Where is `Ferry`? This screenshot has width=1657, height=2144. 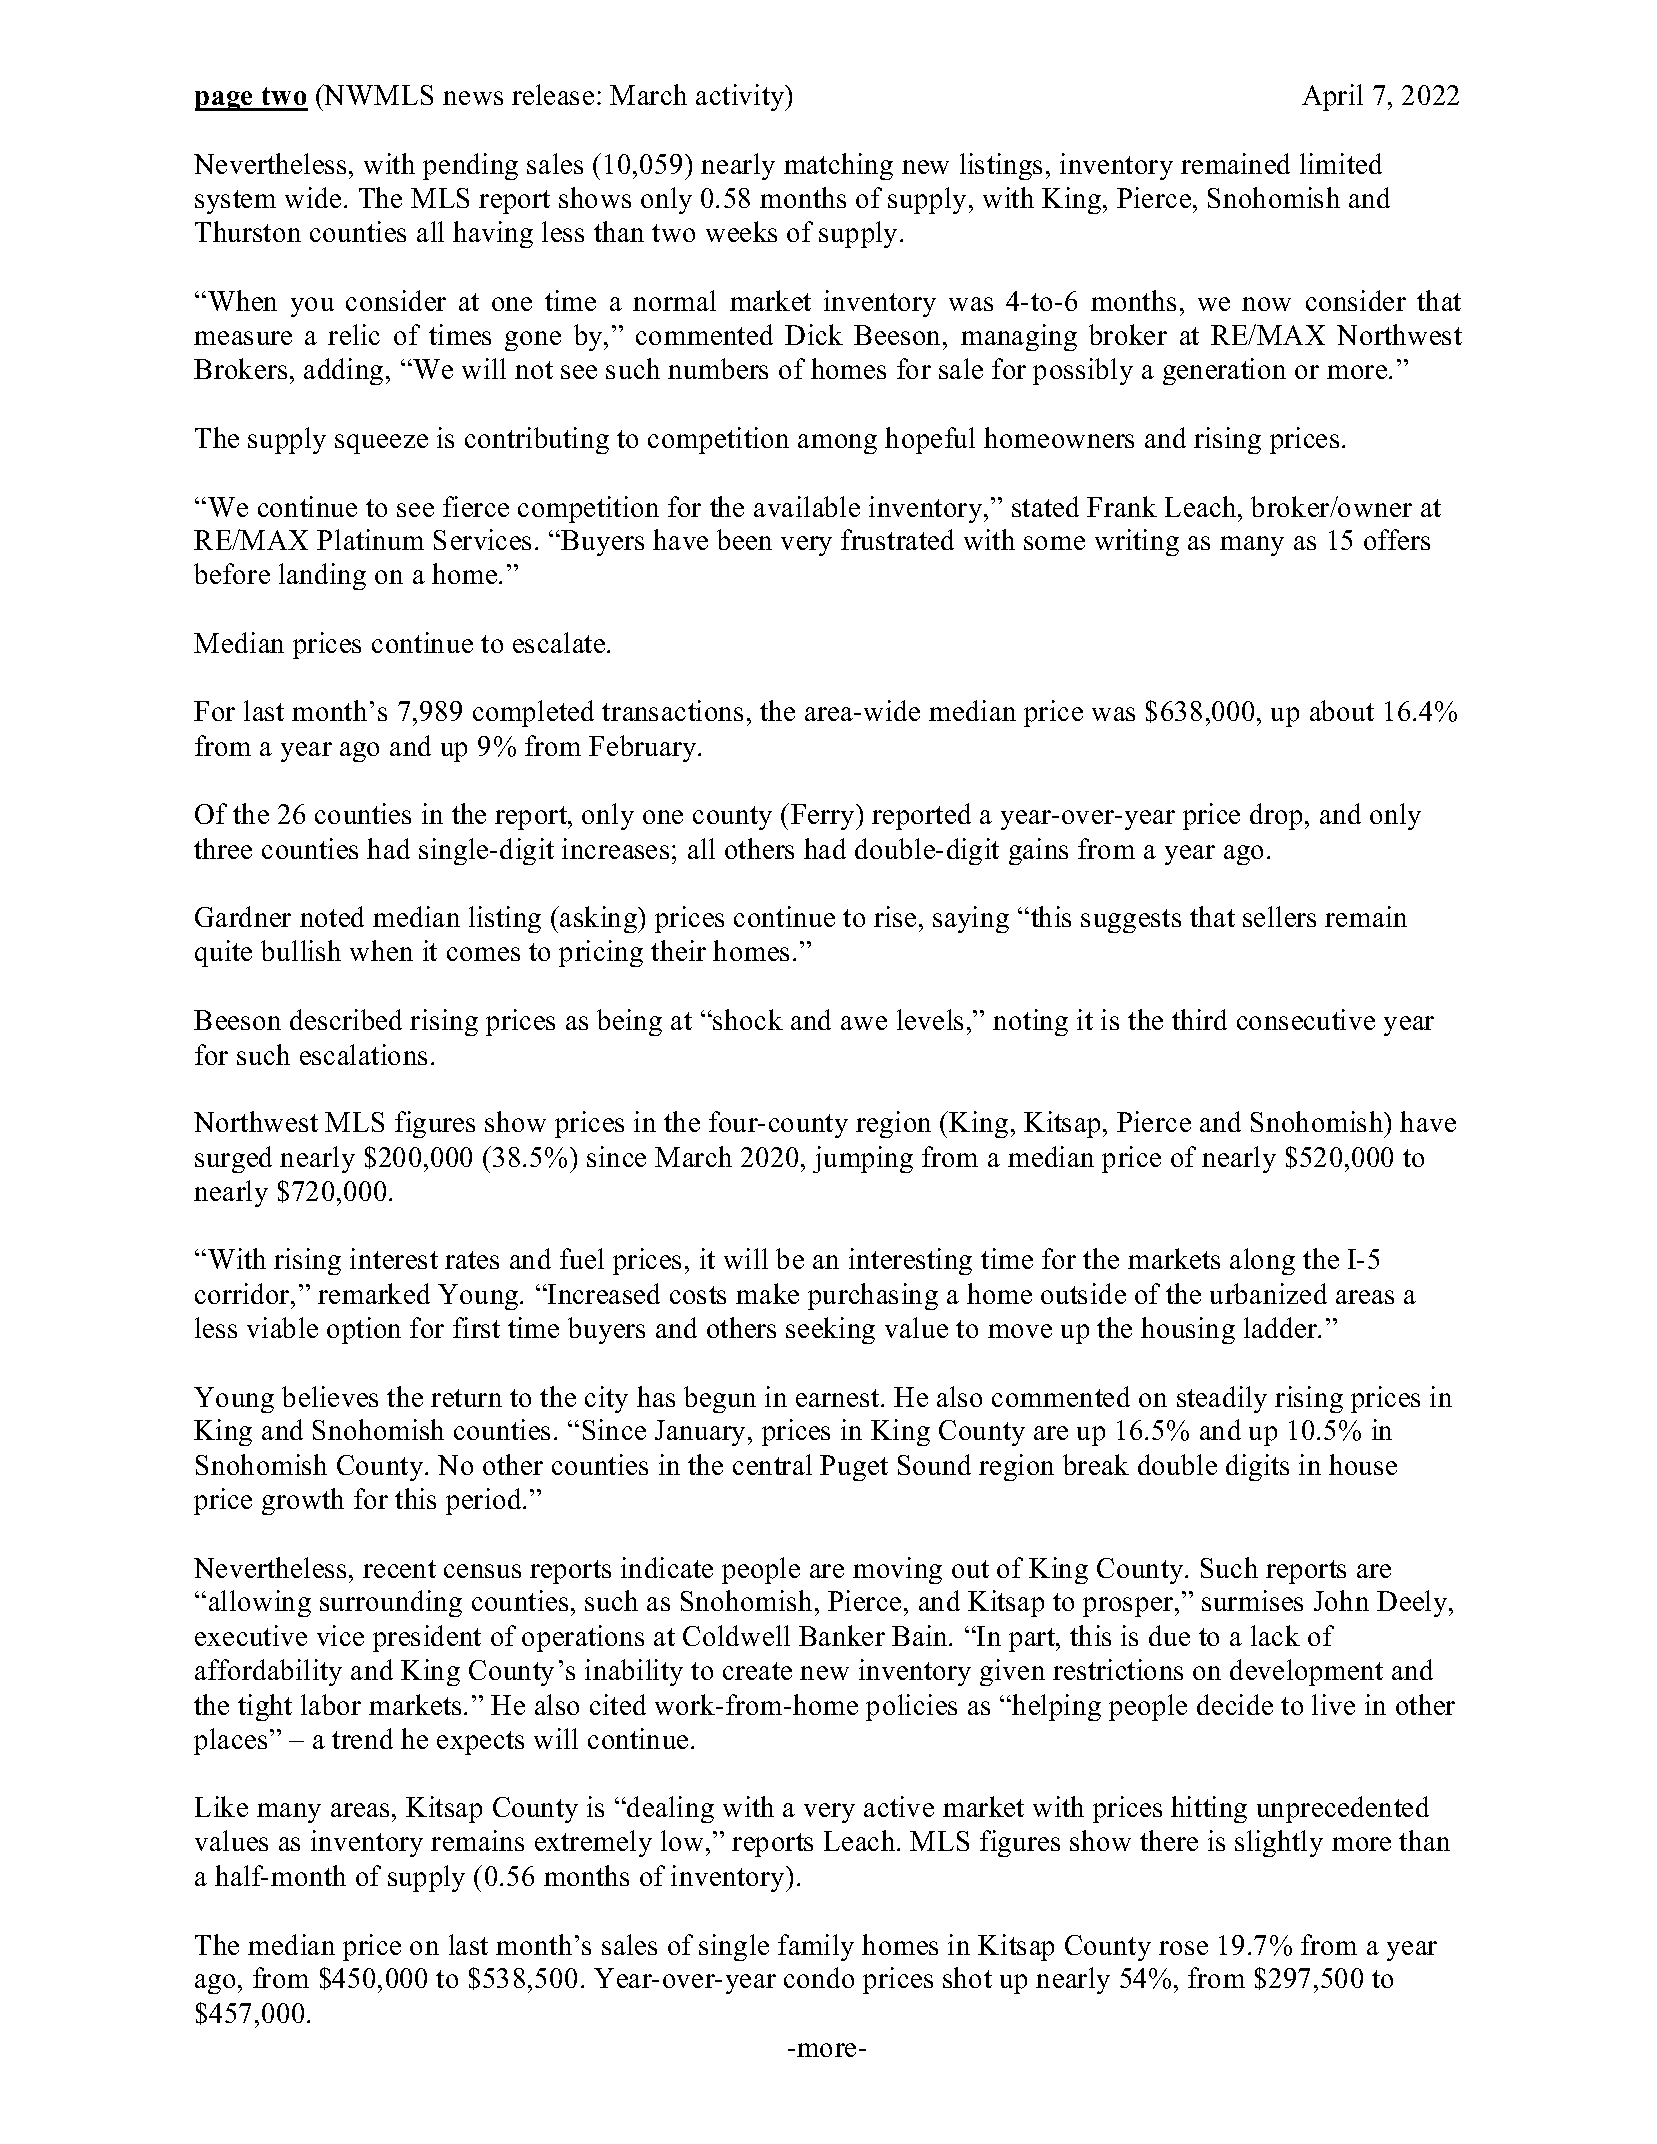 Ferry is located at coordinates (824, 817).
